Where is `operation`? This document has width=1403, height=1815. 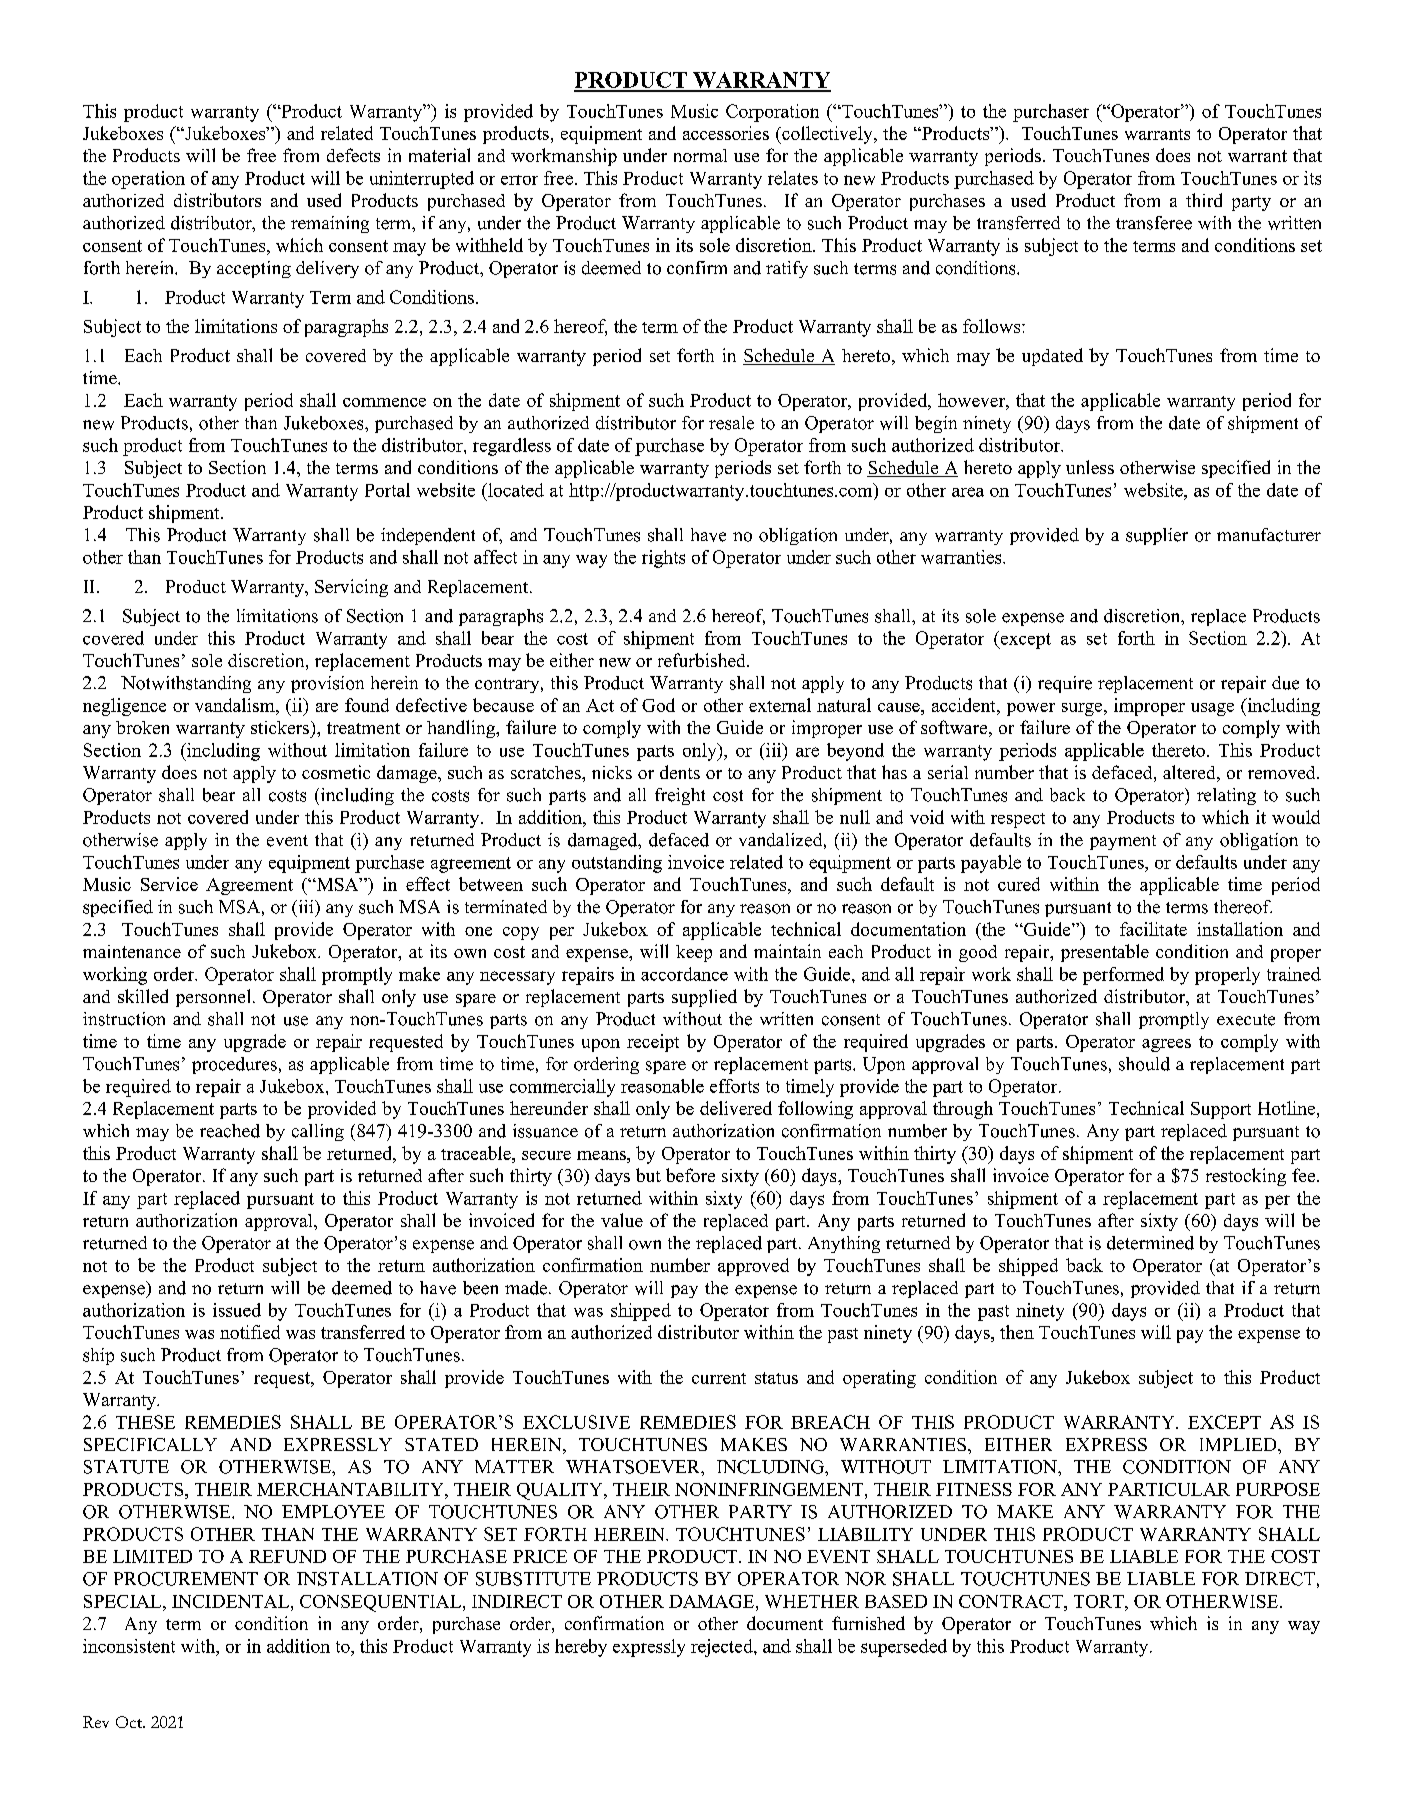
operation is located at coordinates (148, 180).
